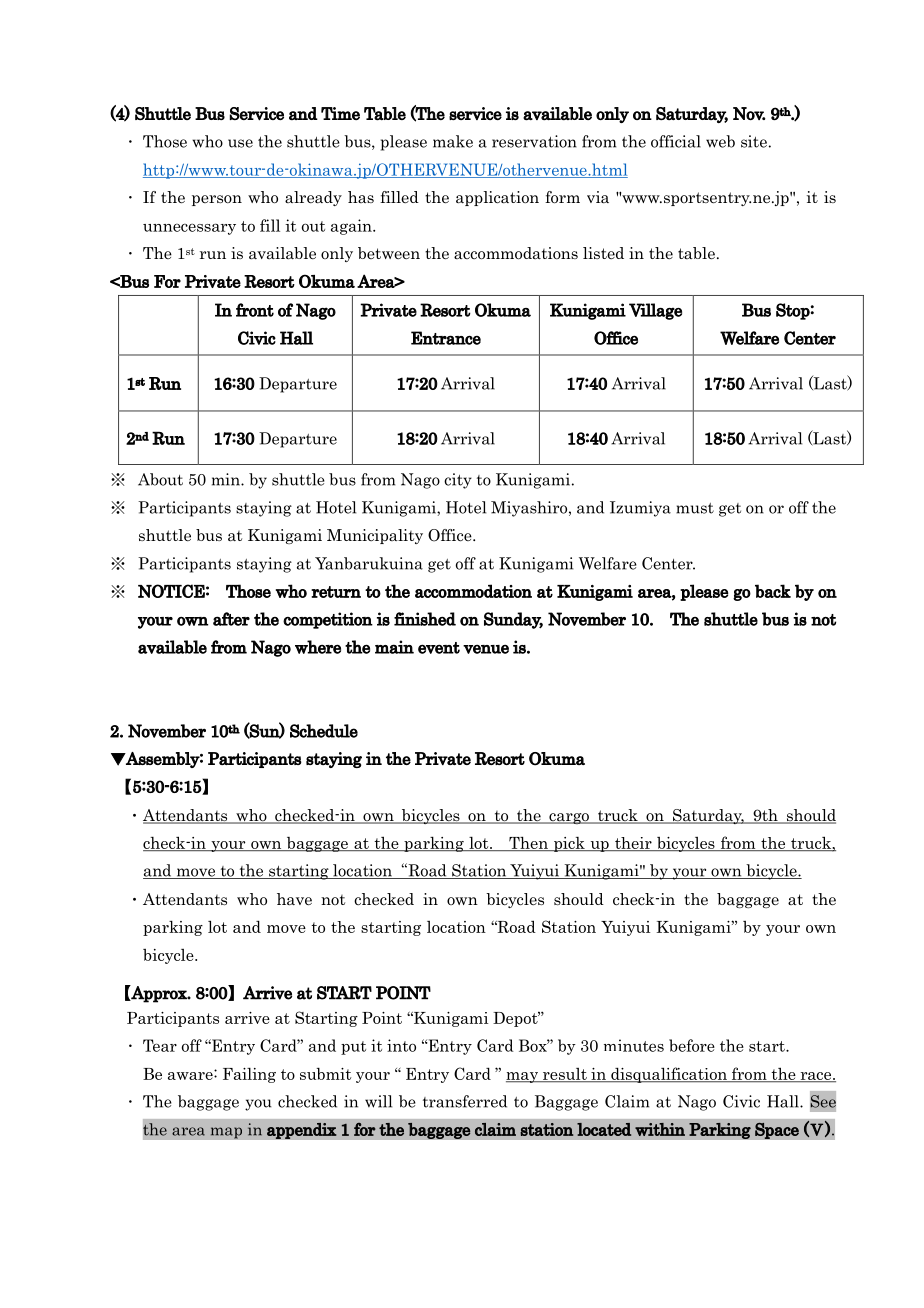  What do you see at coordinates (773, 591) in the document?
I see `back` at bounding box center [773, 591].
